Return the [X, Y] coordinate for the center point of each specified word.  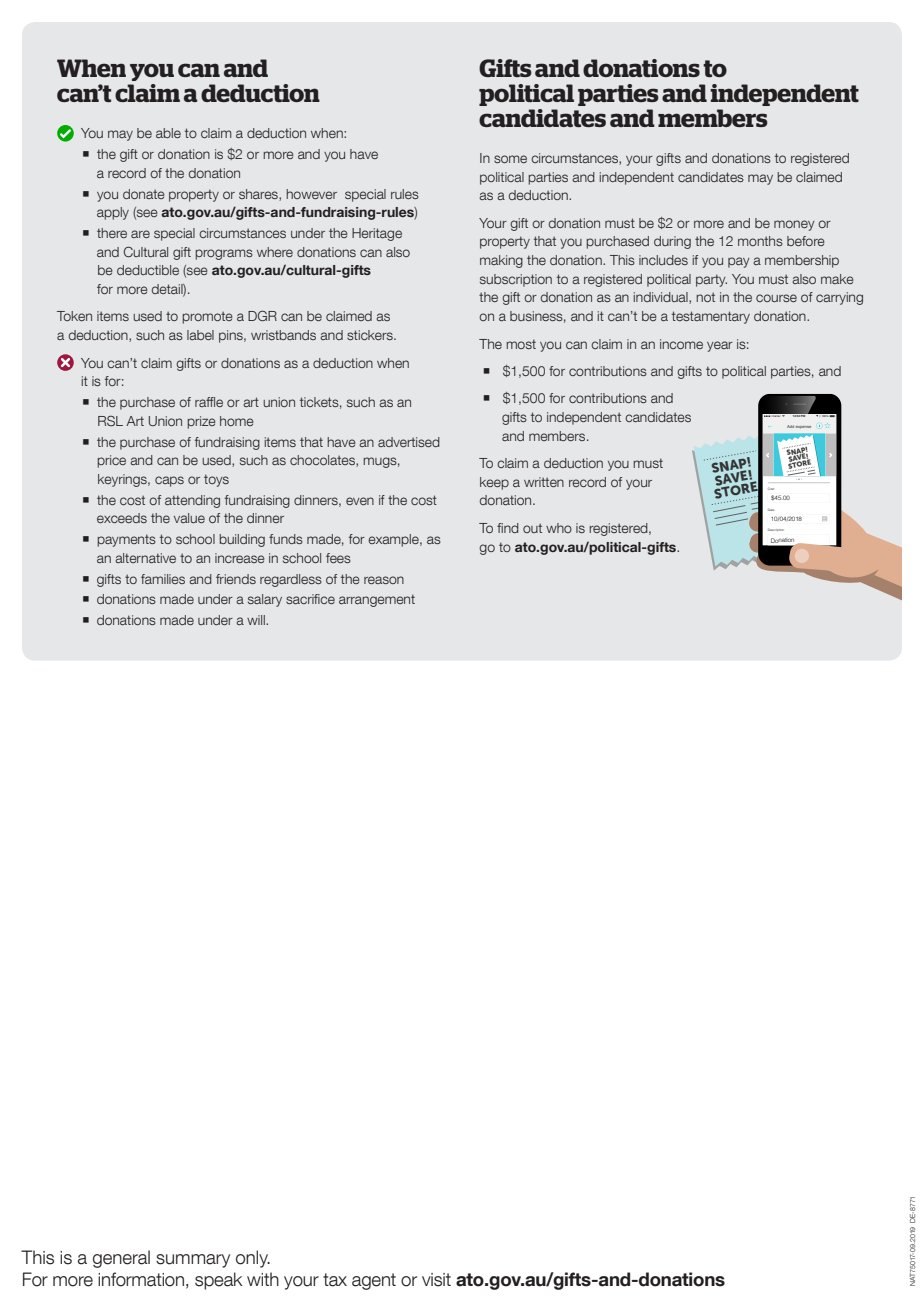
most [521, 344]
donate [144, 194]
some [510, 159]
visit [436, 1280]
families [163, 579]
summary [193, 1261]
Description [776, 529]
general [121, 1259]
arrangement [377, 600]
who [559, 528]
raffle [209, 402]
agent [374, 1281]
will [257, 620]
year [720, 346]
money [794, 225]
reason [384, 580]
